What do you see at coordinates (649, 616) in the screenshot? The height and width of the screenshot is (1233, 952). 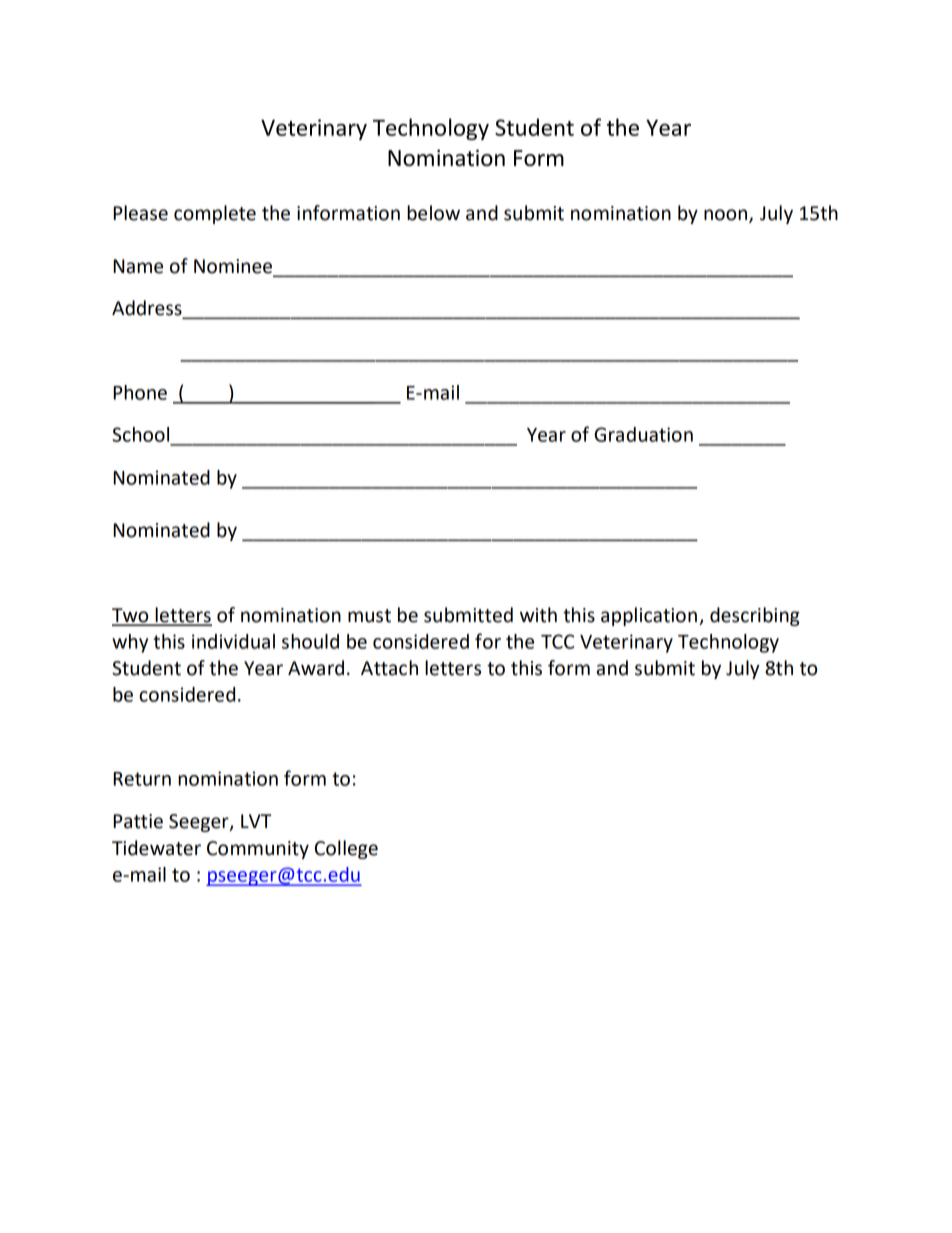 I see `application` at bounding box center [649, 616].
